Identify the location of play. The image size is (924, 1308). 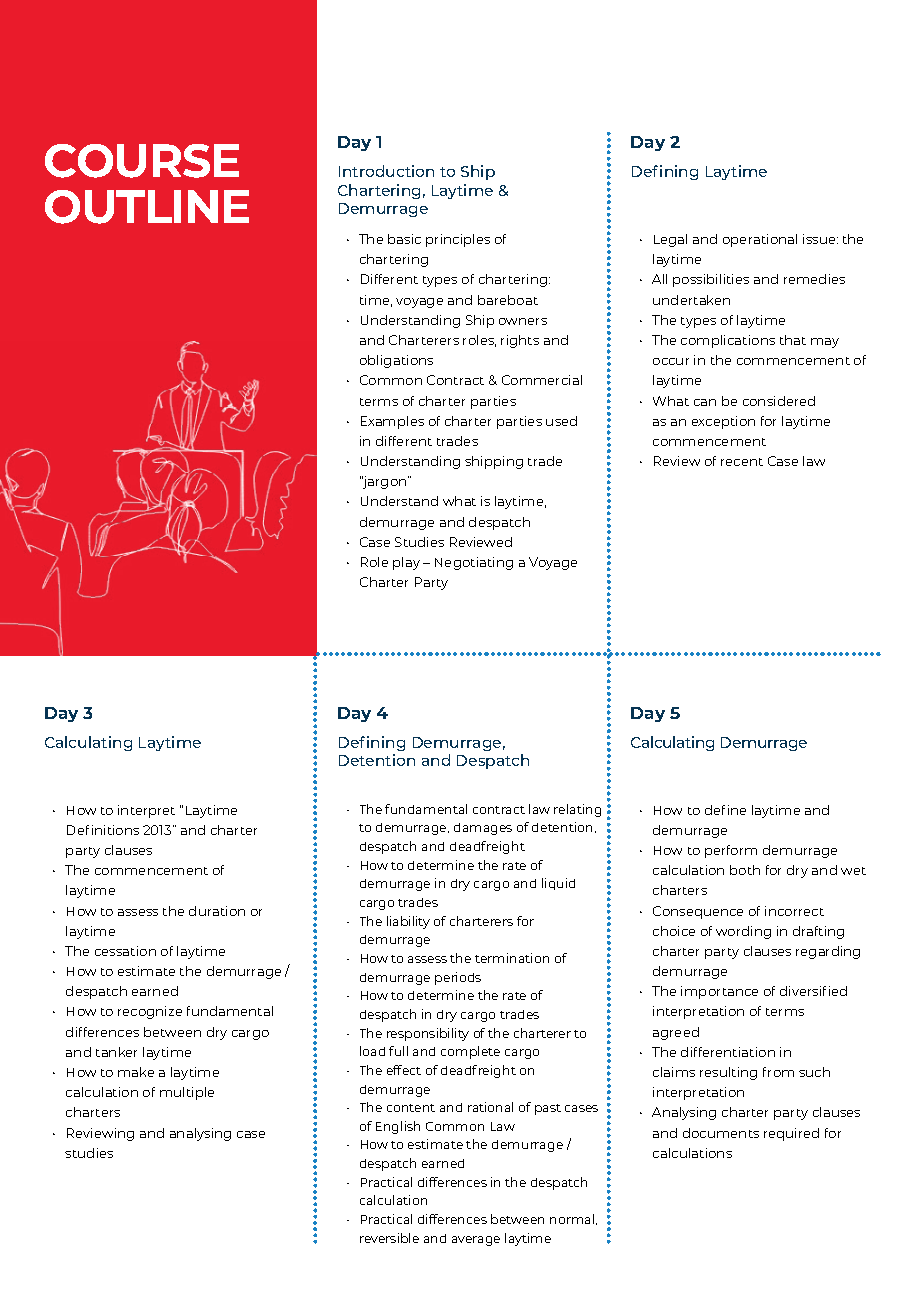
(406, 563).
